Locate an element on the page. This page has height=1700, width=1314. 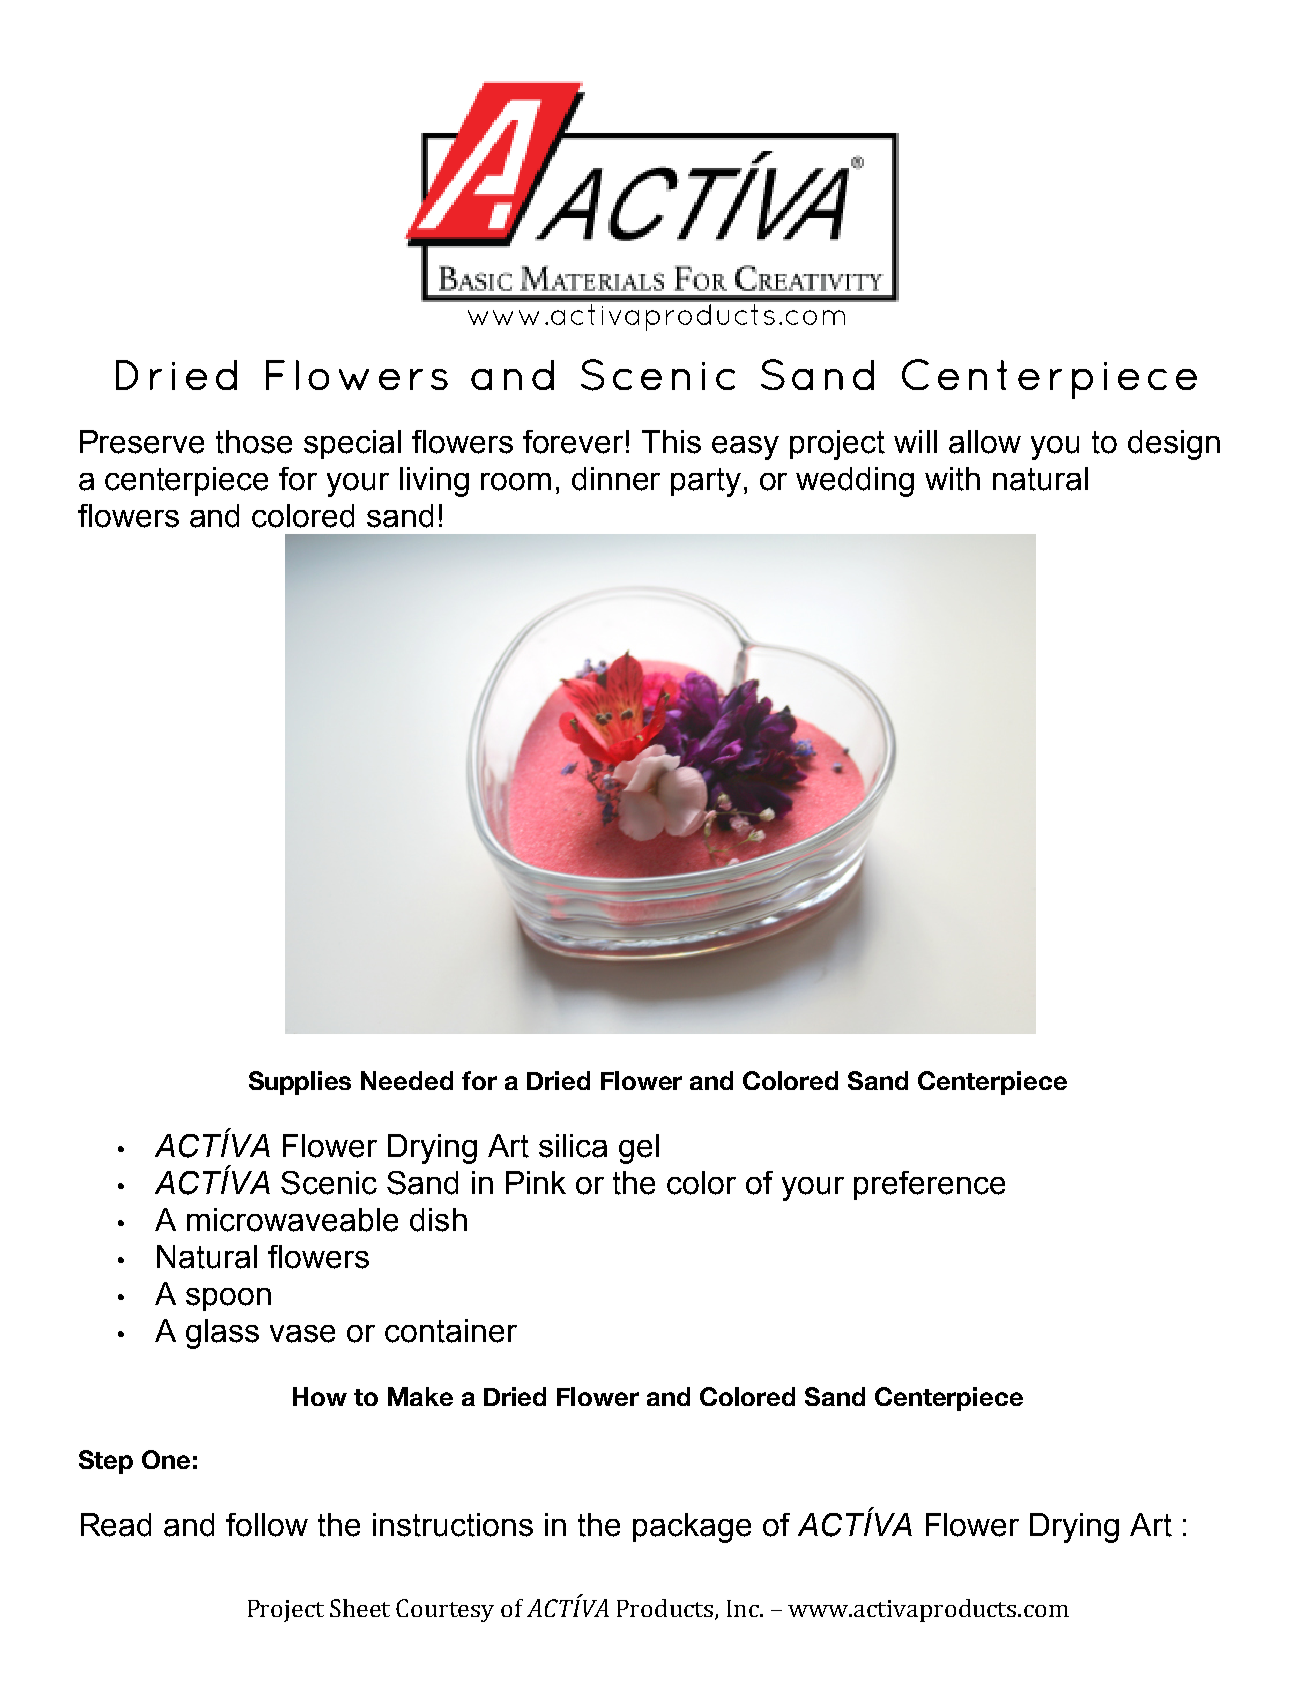
allow is located at coordinates (985, 442).
